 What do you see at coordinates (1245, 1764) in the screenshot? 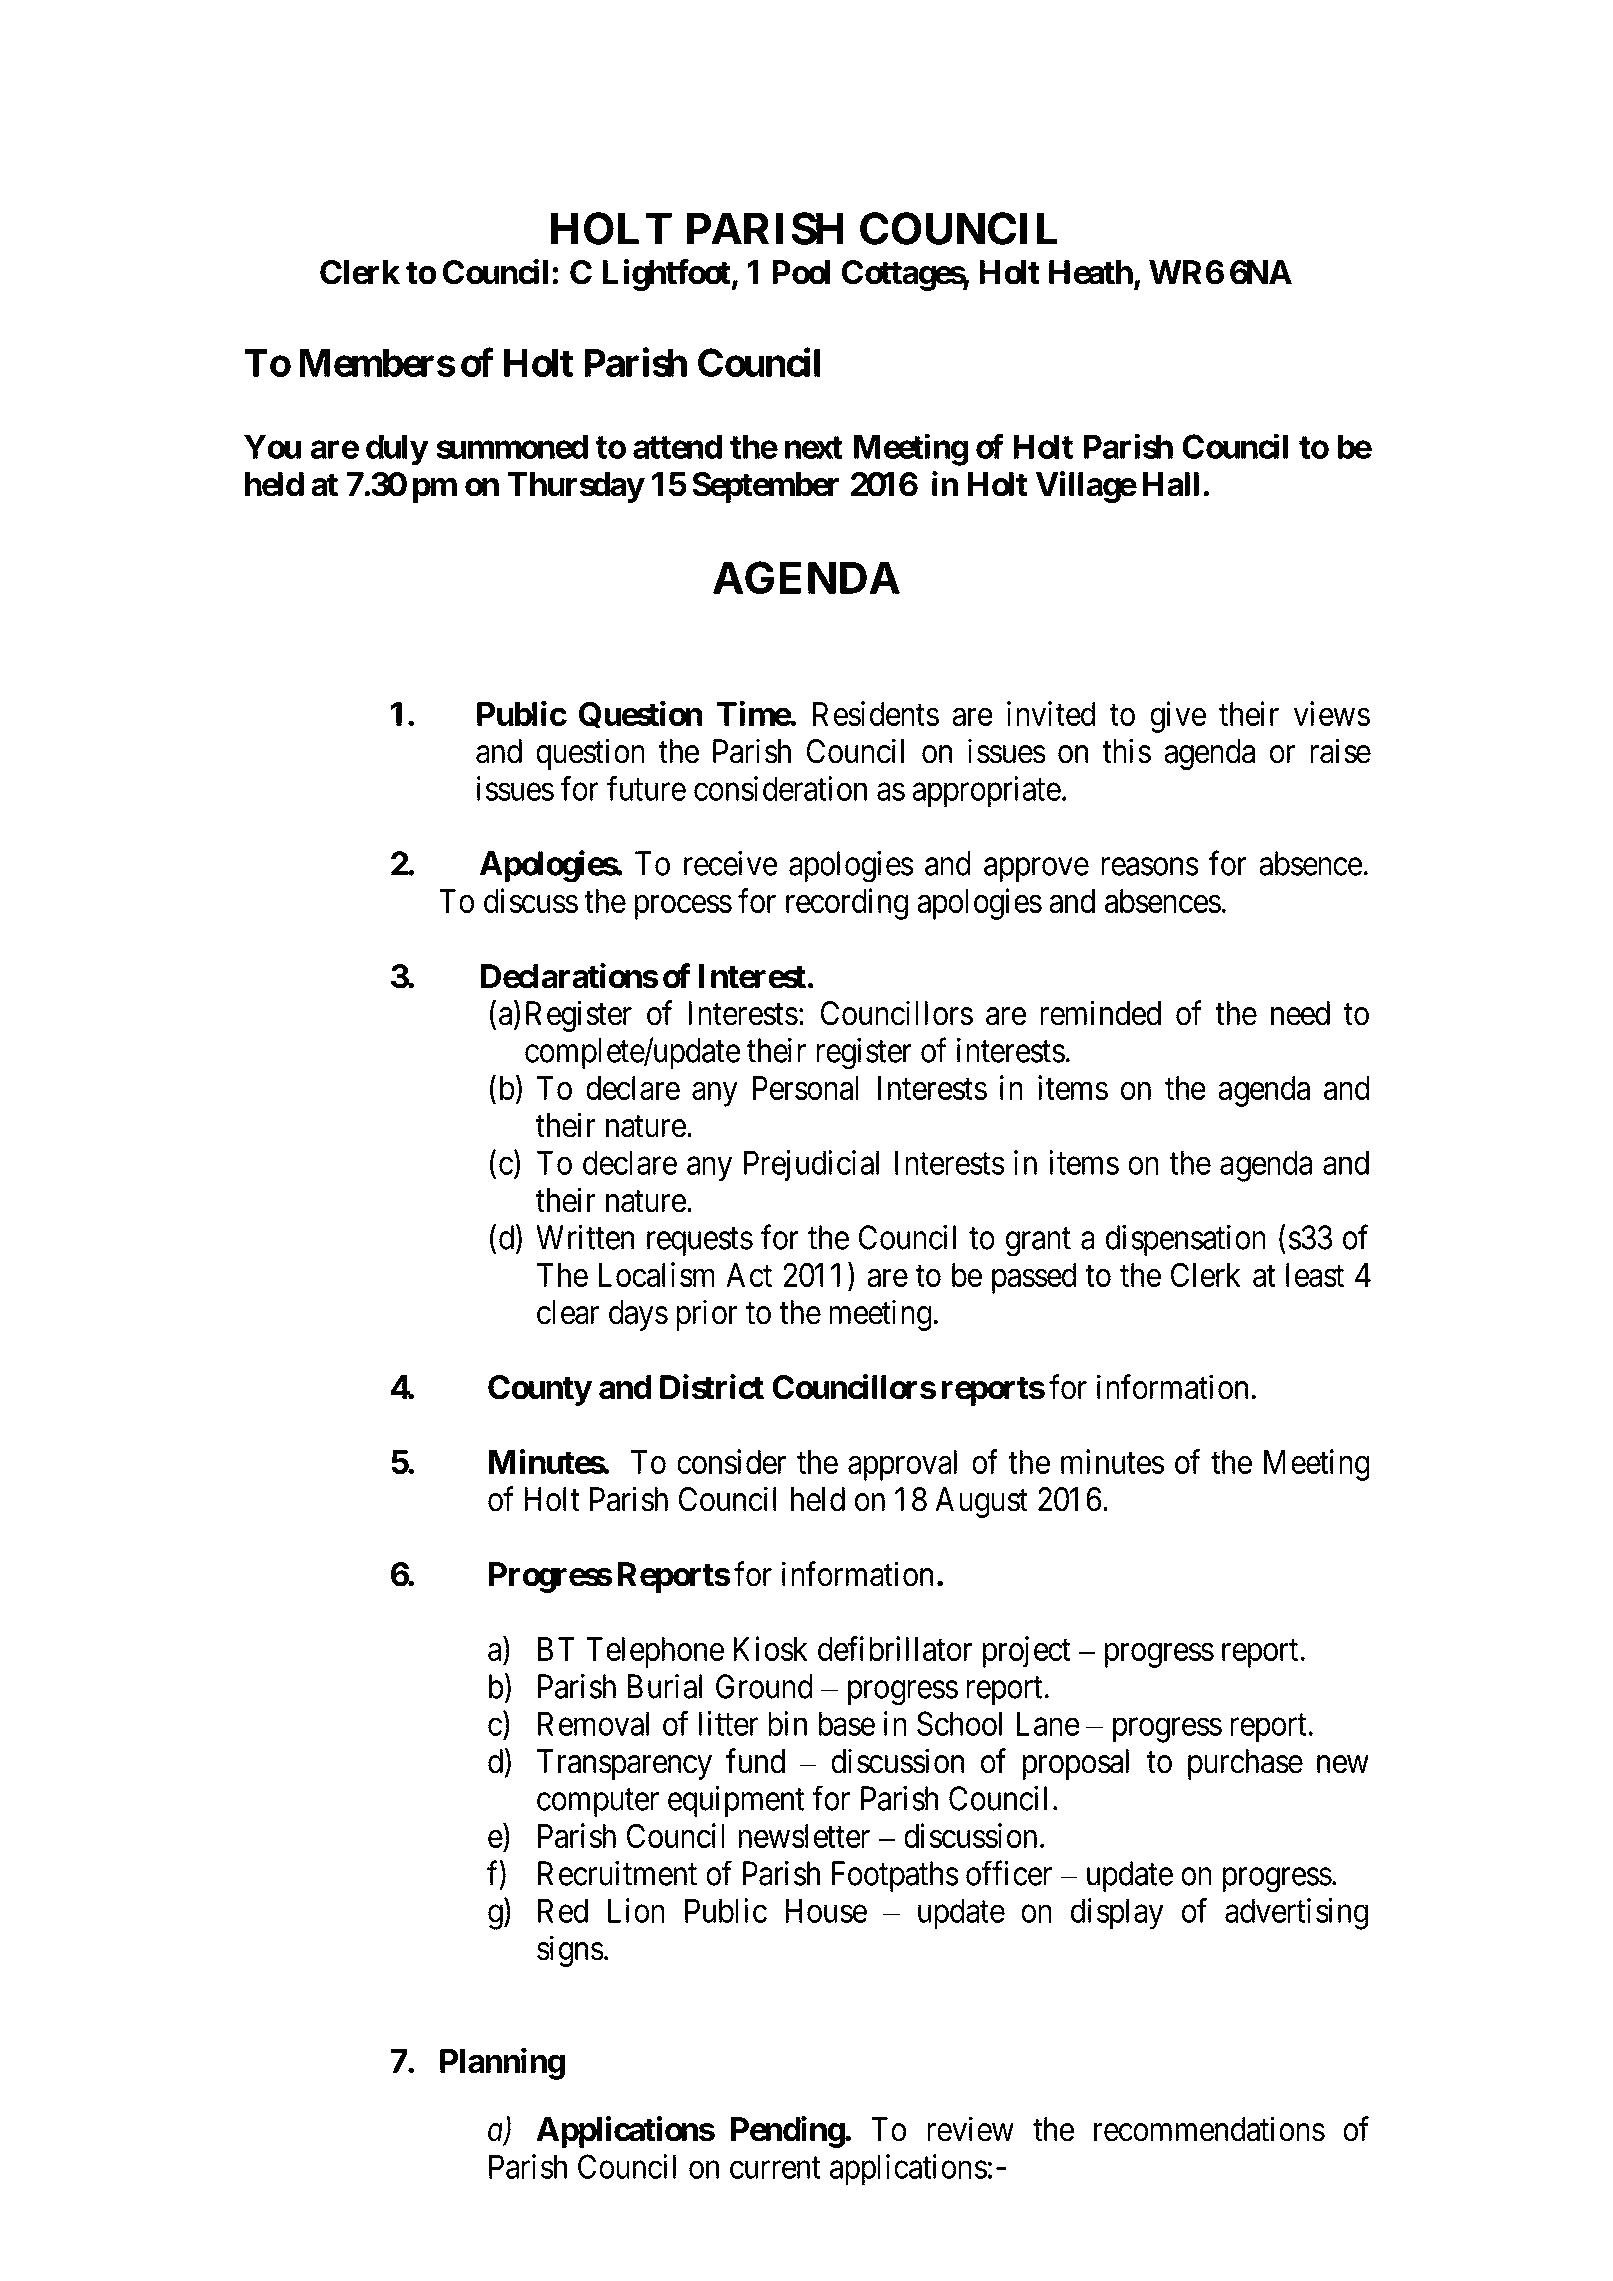
I see `purchase` at bounding box center [1245, 1764].
